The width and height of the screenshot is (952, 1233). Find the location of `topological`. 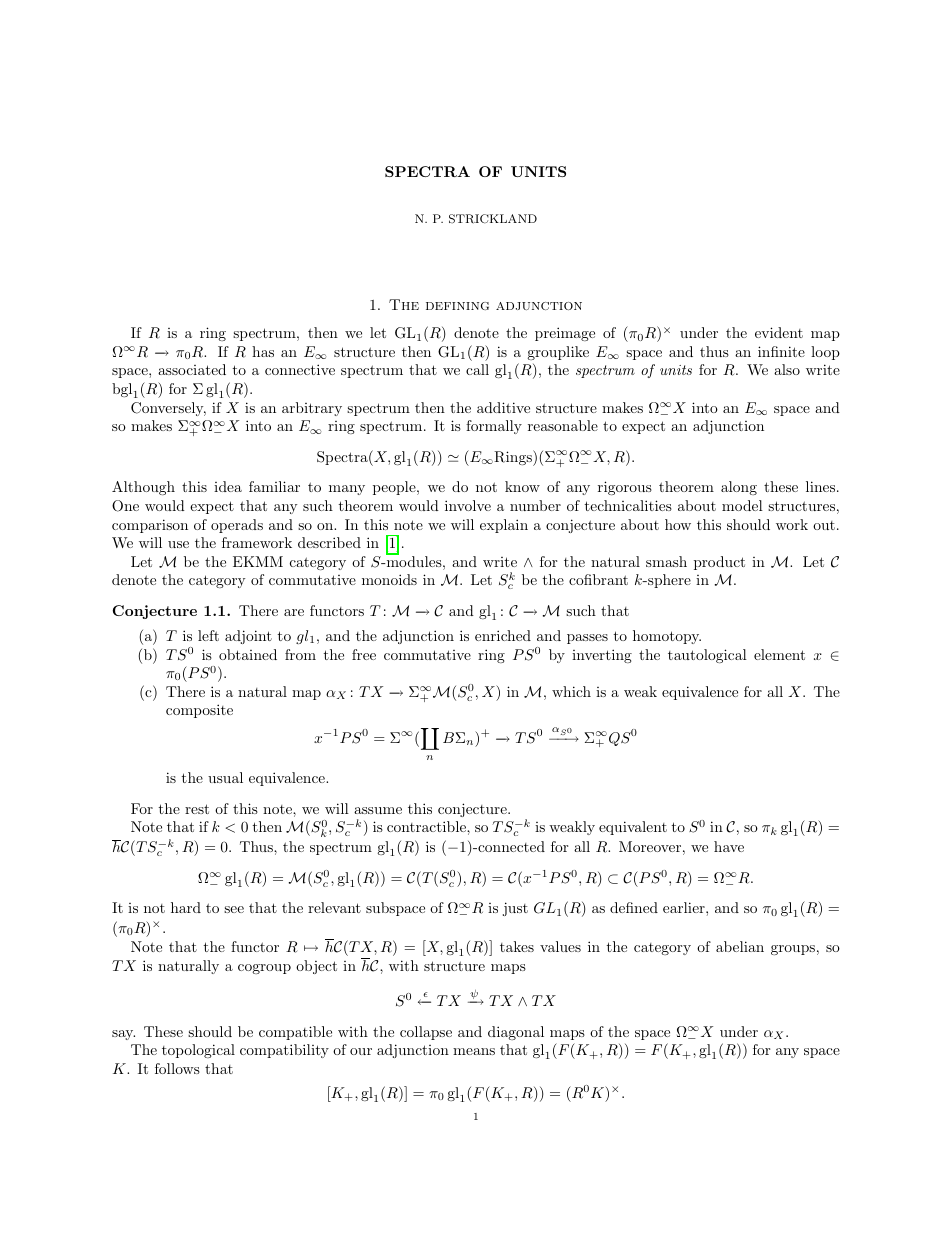

topological is located at coordinates (198, 1051).
